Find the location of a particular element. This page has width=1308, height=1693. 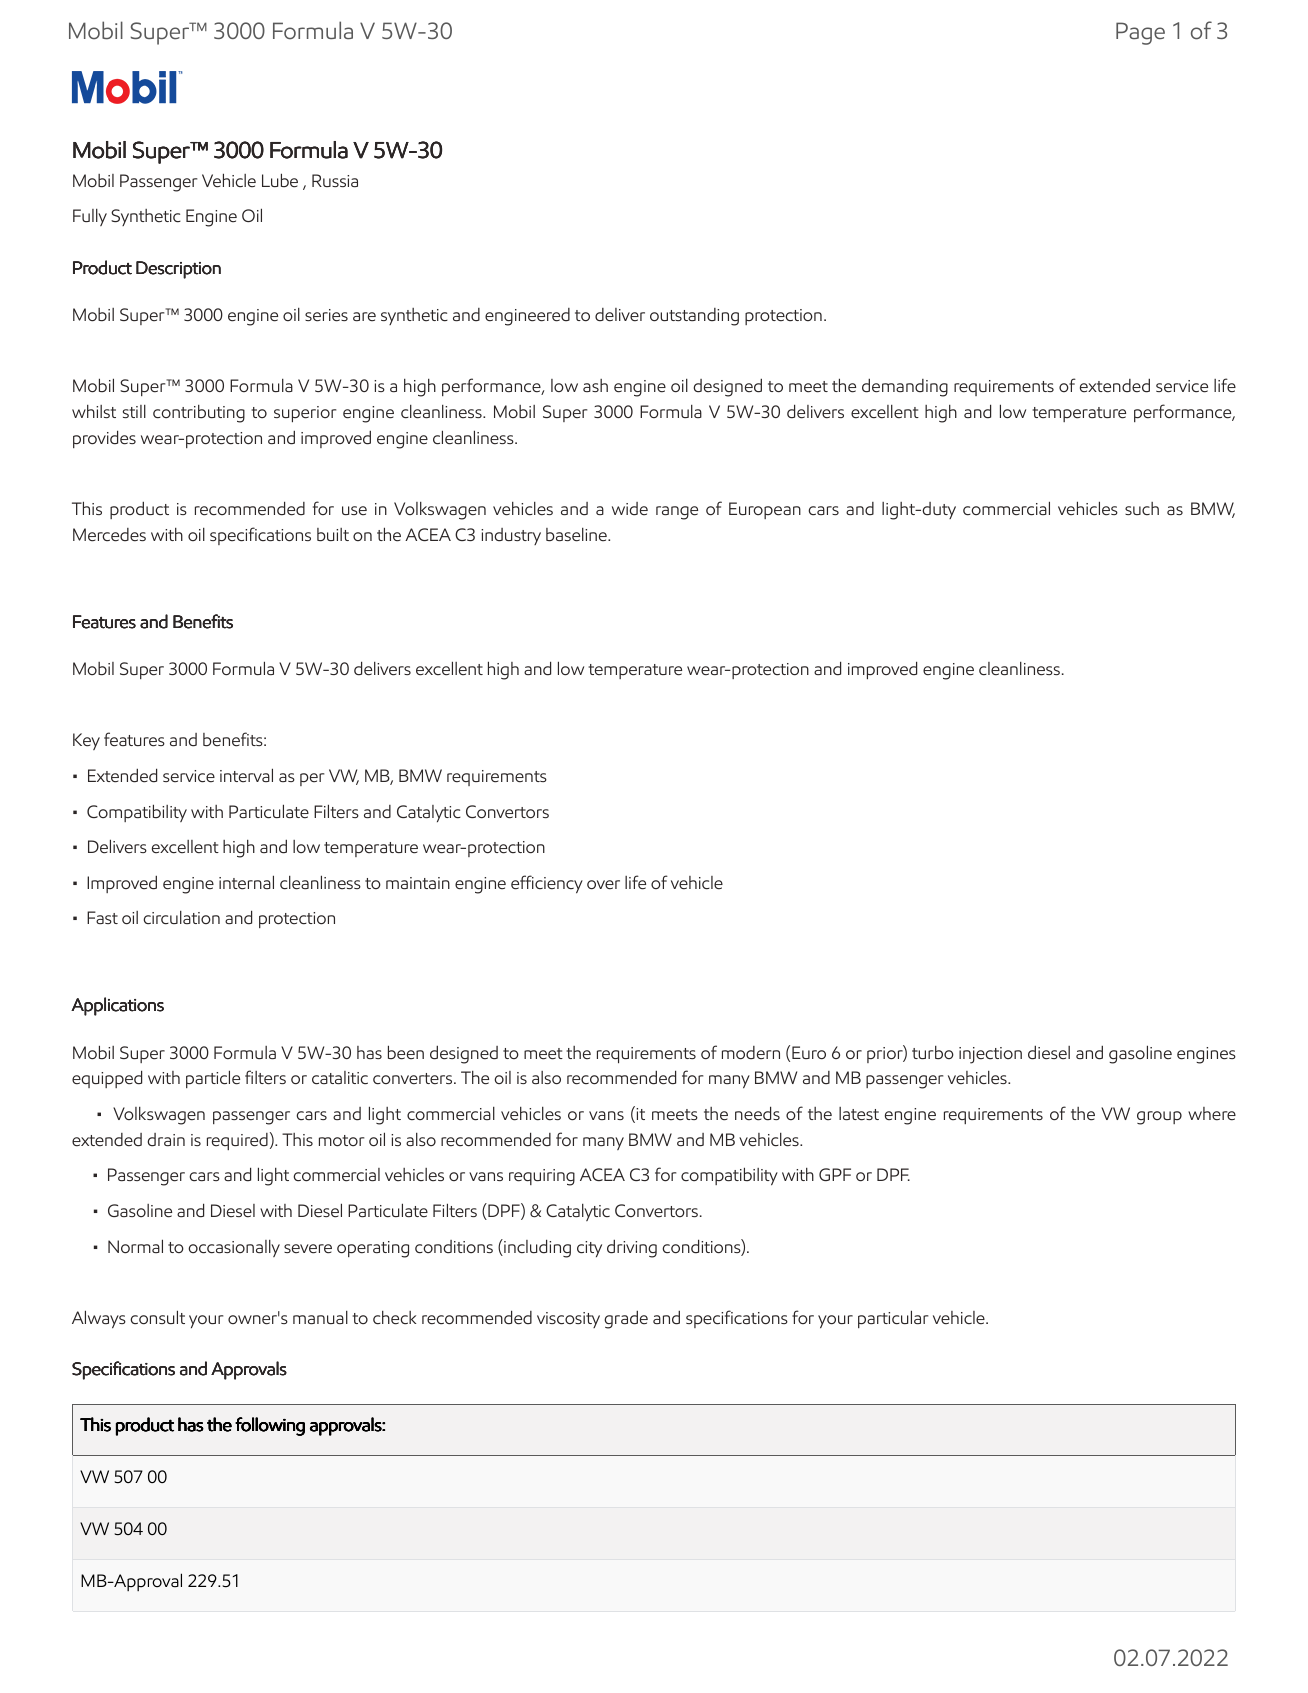

required is located at coordinates (237, 1141).
